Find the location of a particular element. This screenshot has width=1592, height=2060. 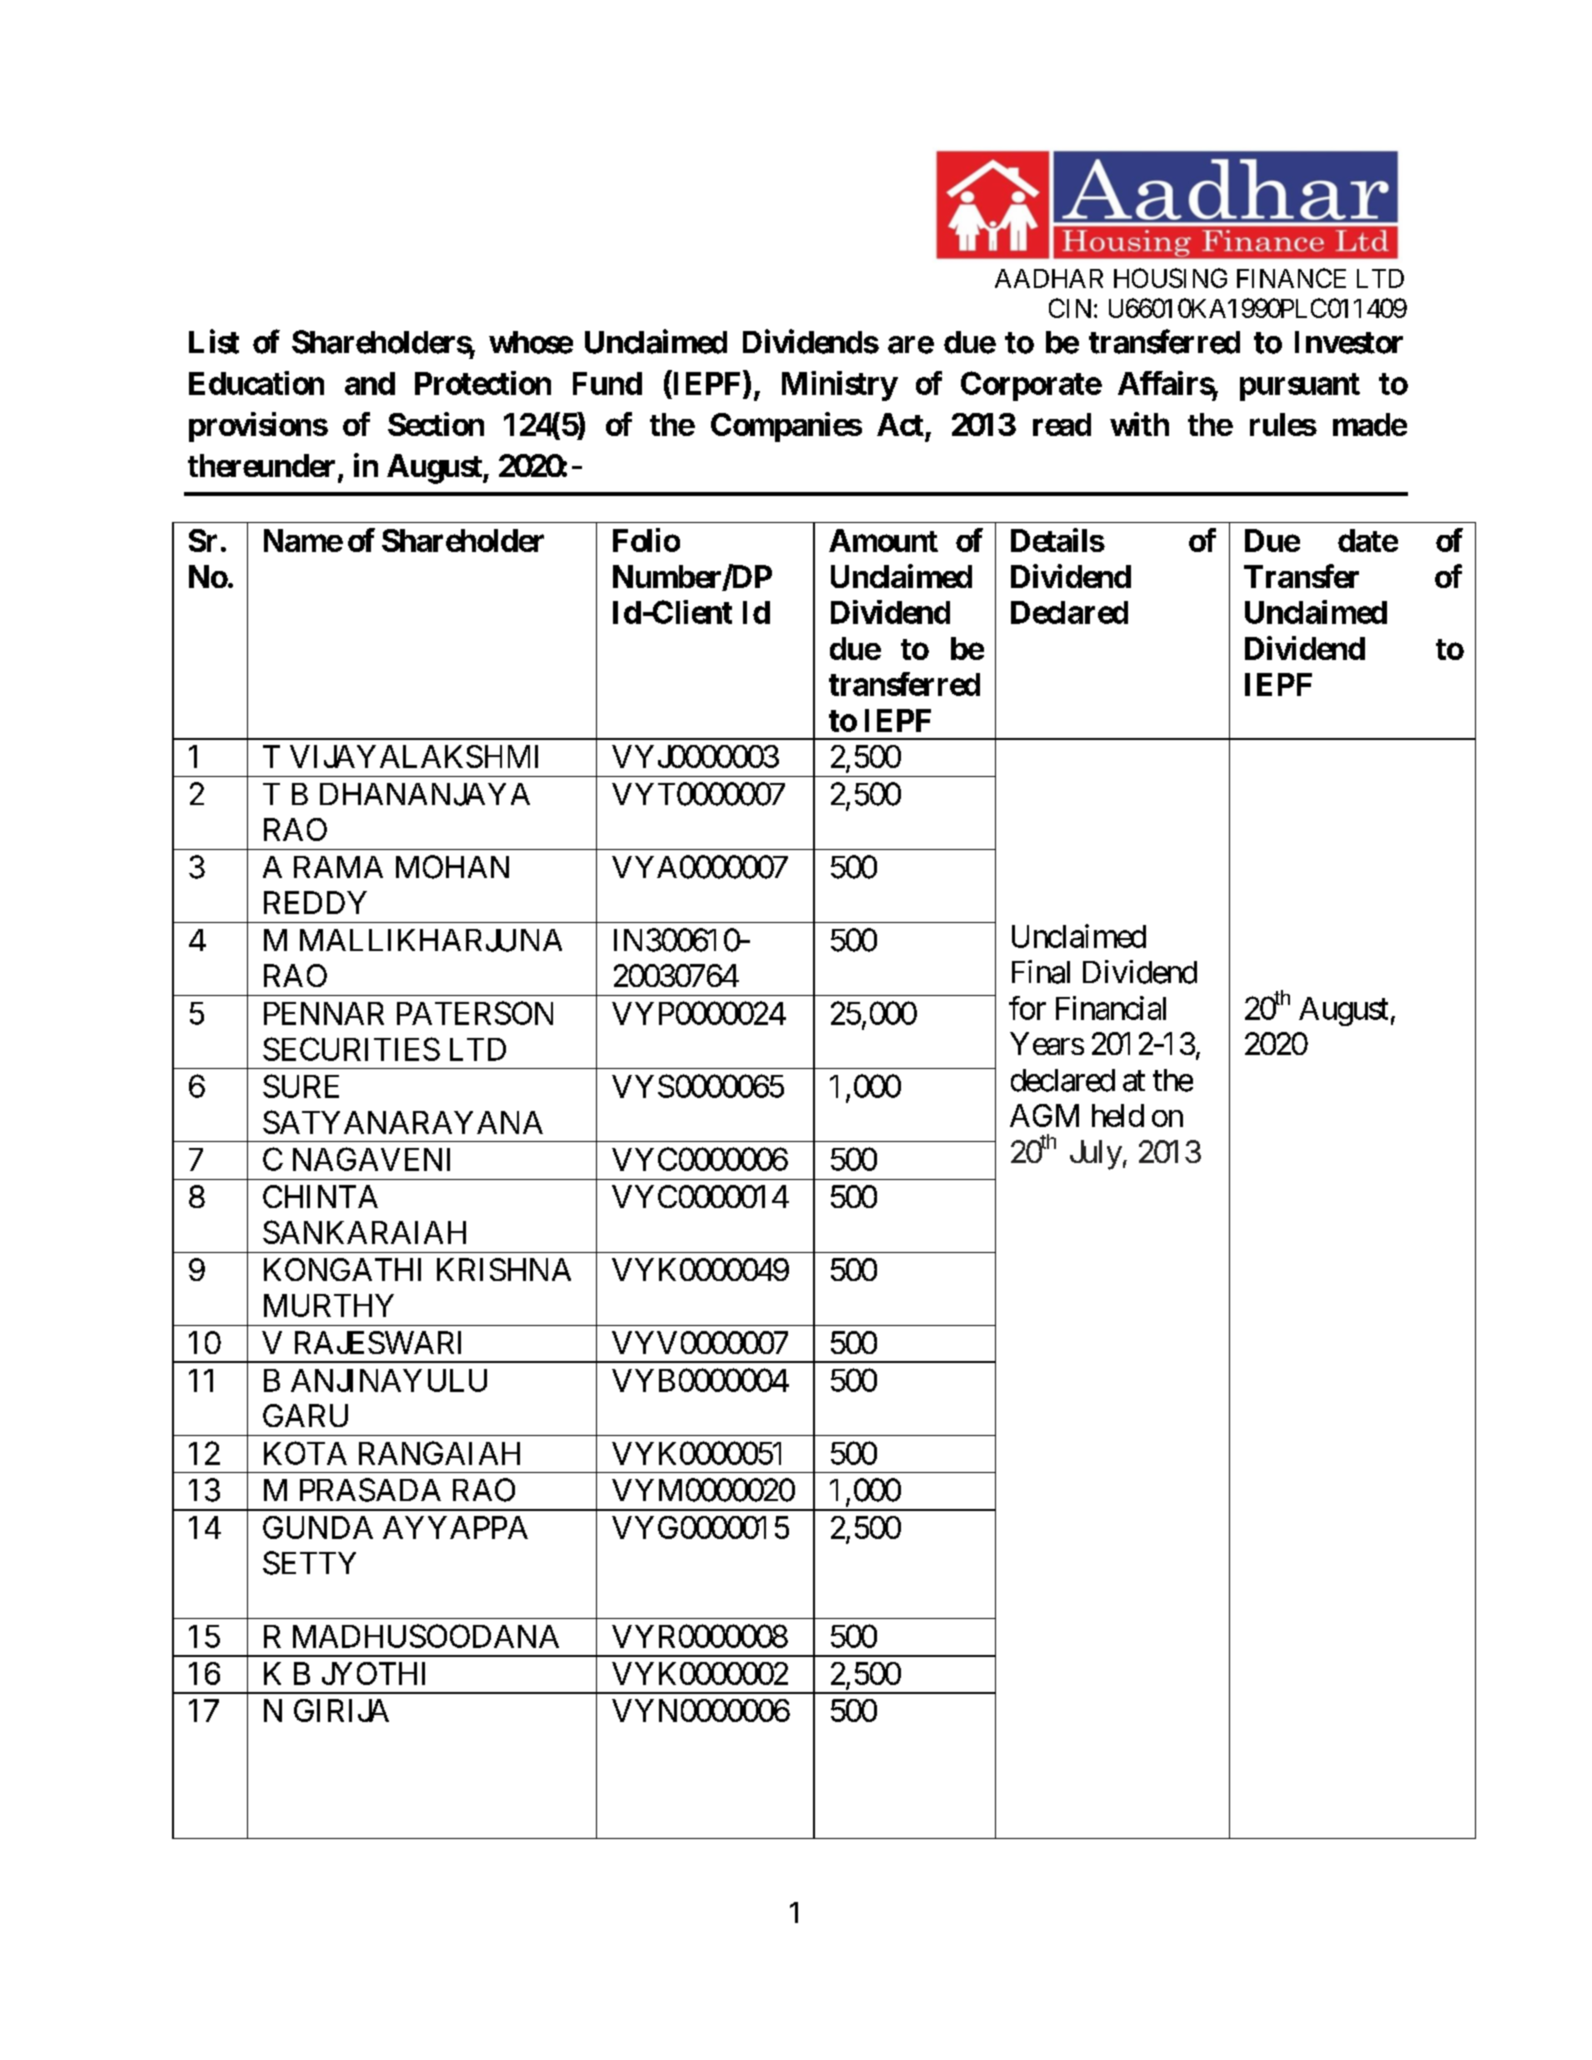

and is located at coordinates (370, 383).
